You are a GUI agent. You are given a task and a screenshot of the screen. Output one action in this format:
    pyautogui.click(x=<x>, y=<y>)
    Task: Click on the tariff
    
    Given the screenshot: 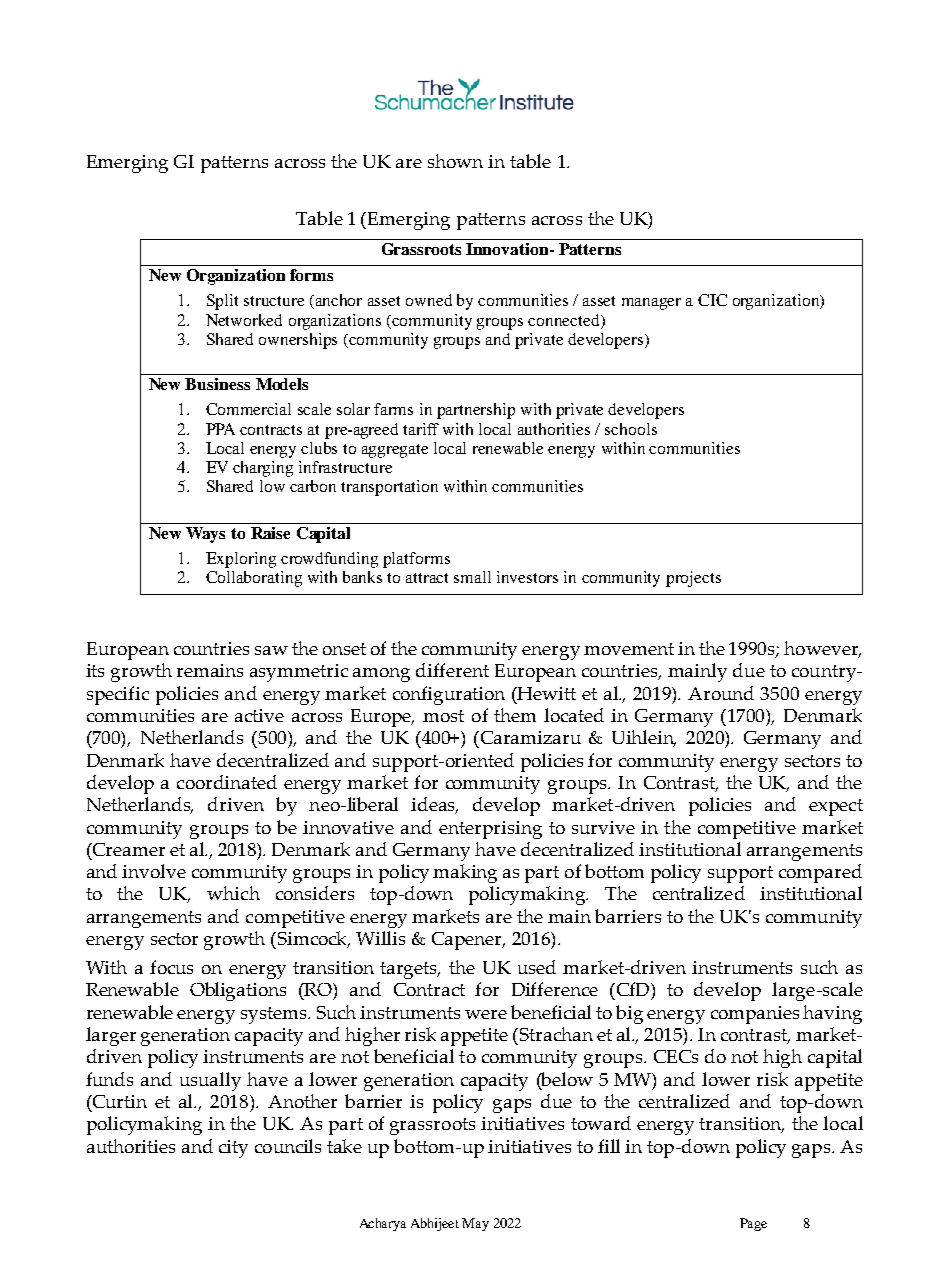 What is the action you would take?
    pyautogui.click(x=421, y=429)
